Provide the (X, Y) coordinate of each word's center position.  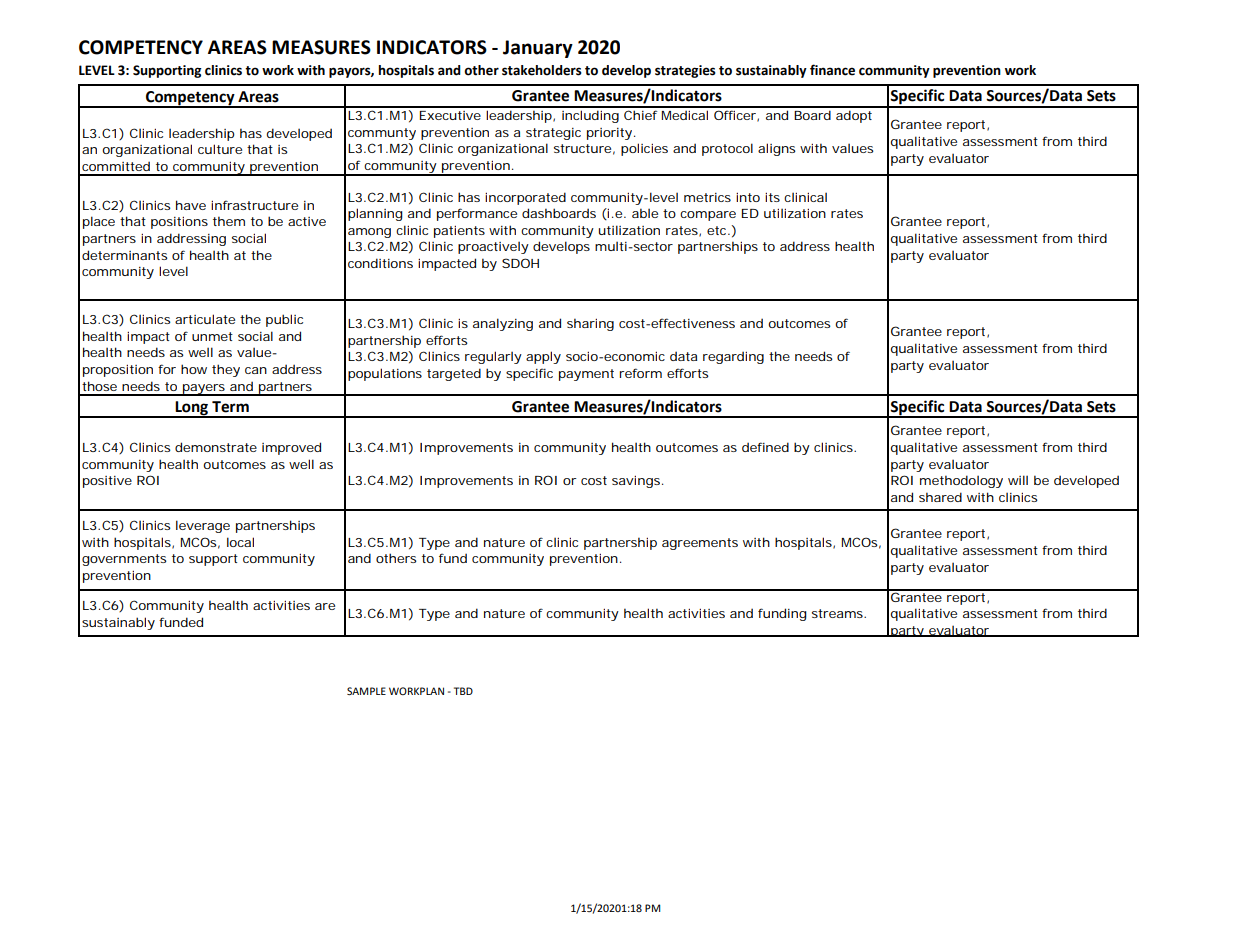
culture (220, 149)
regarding (733, 357)
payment (586, 375)
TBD (463, 691)
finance (832, 70)
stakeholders (542, 70)
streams (838, 613)
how (194, 369)
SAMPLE (366, 691)
